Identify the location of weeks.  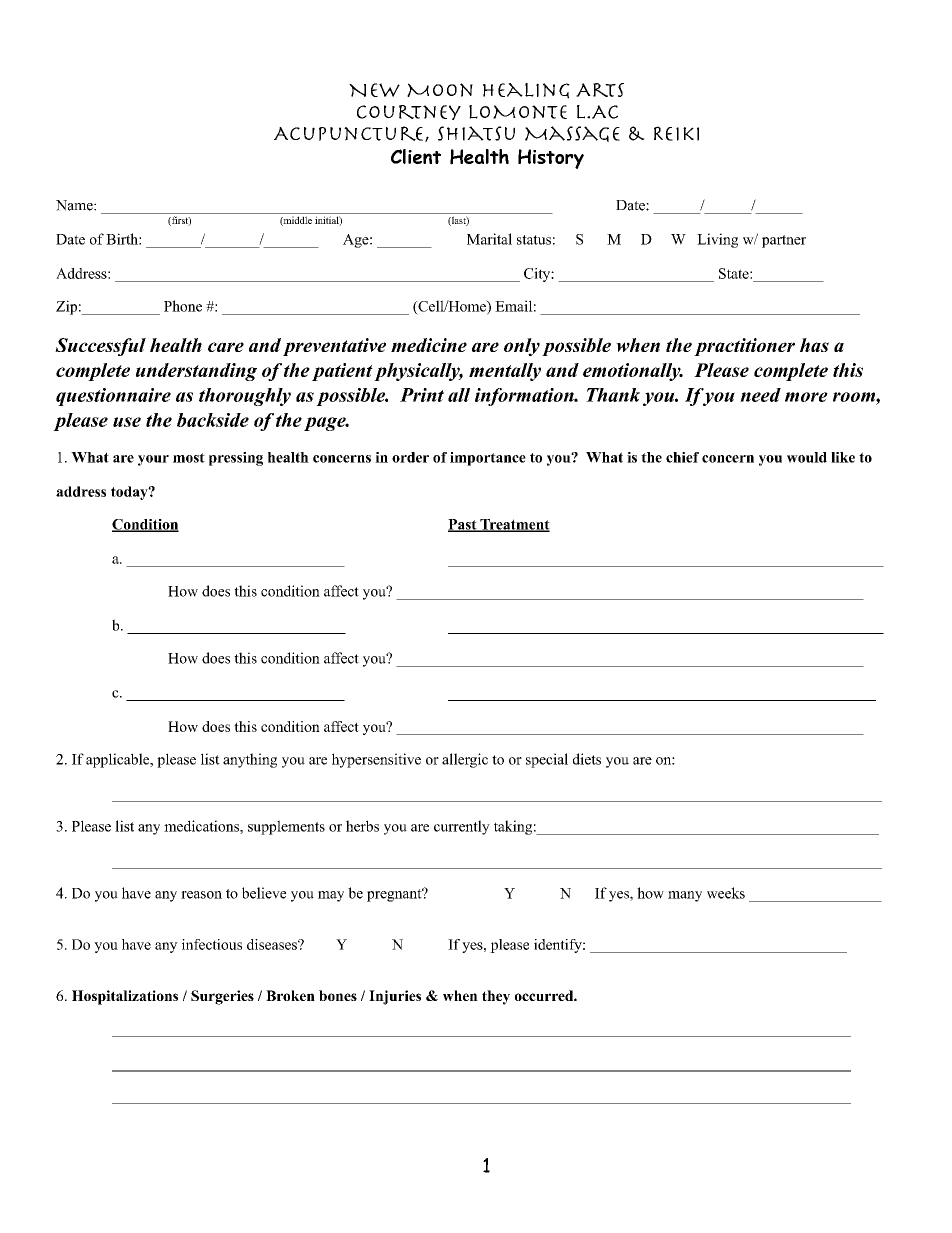
(726, 893).
